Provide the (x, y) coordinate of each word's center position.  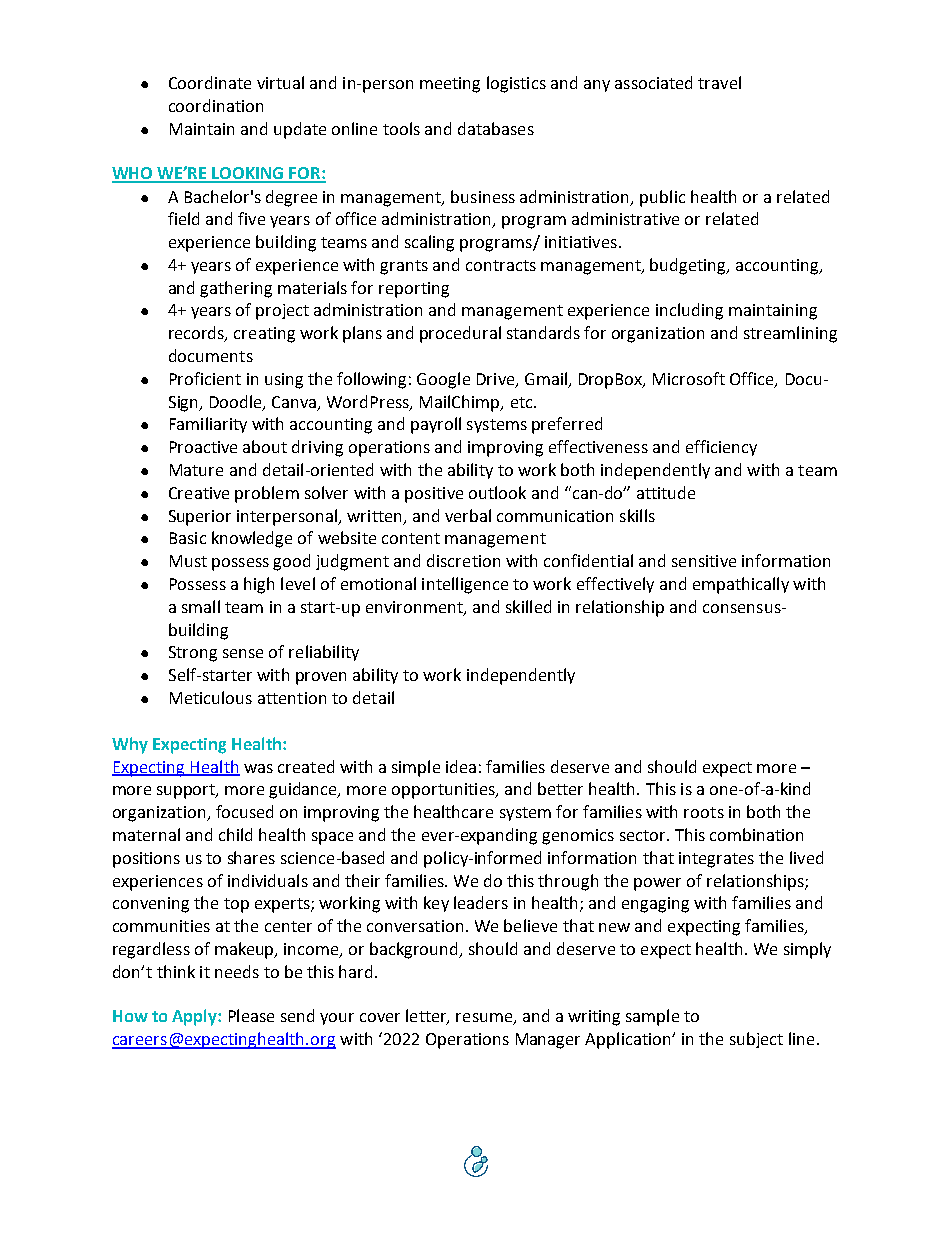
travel (719, 82)
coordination (216, 105)
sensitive (704, 561)
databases (496, 128)
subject (756, 1040)
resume (485, 1019)
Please (251, 1015)
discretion (463, 560)
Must (188, 561)
